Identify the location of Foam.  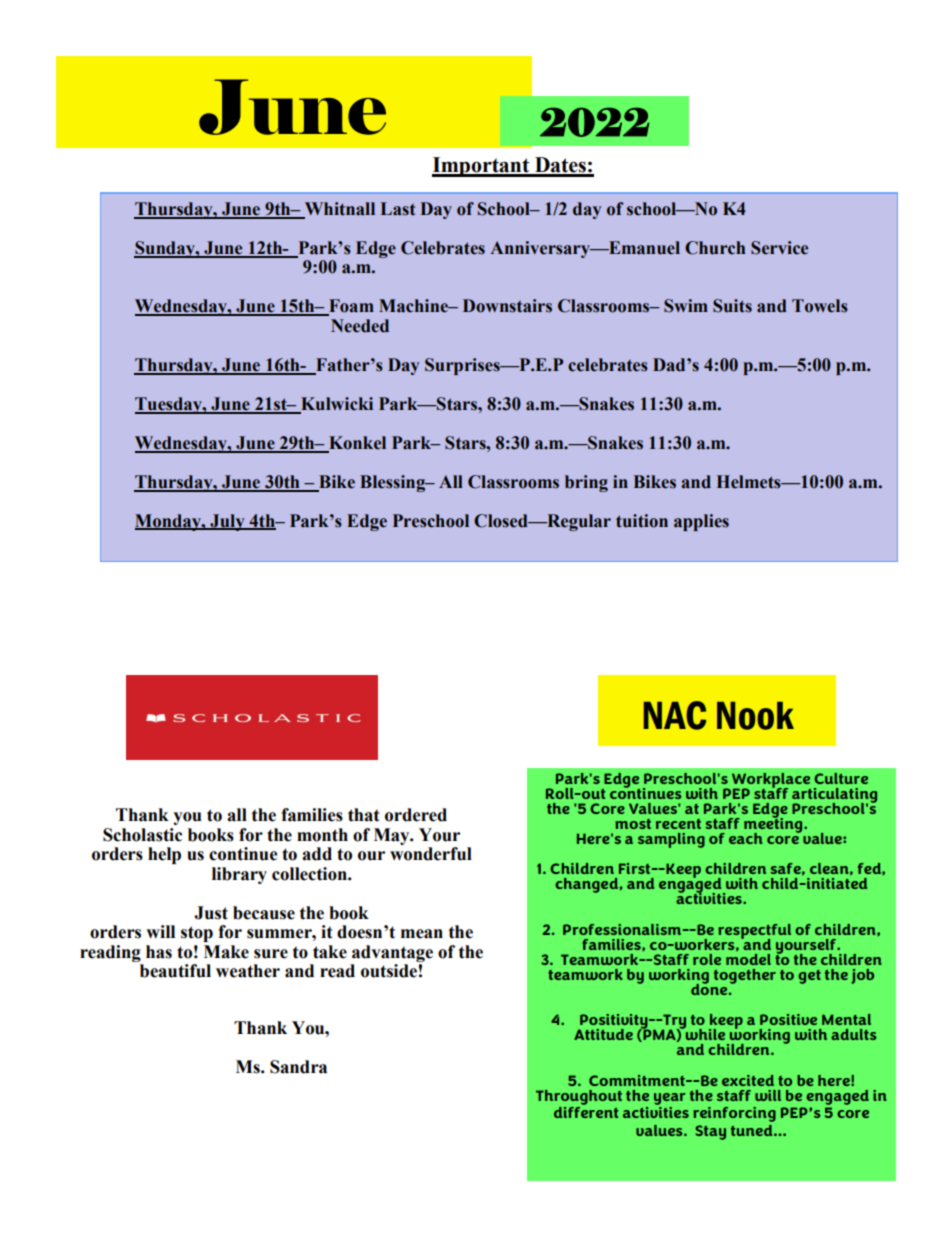
(350, 307).
